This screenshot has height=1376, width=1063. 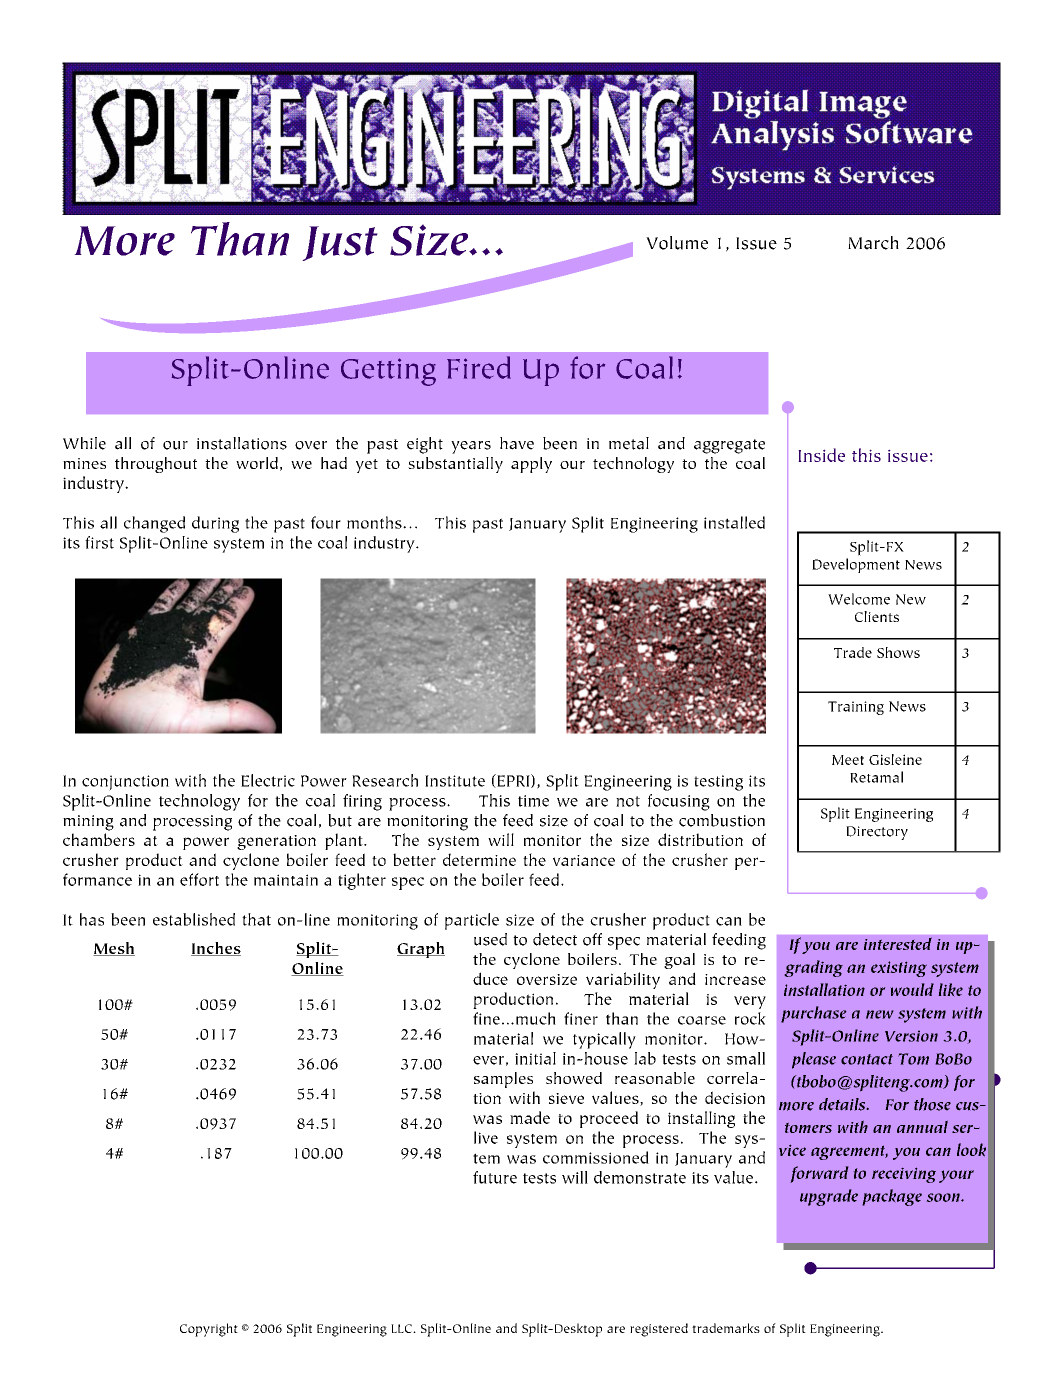 What do you see at coordinates (402, 1328) in the screenshot?
I see `LLC` at bounding box center [402, 1328].
